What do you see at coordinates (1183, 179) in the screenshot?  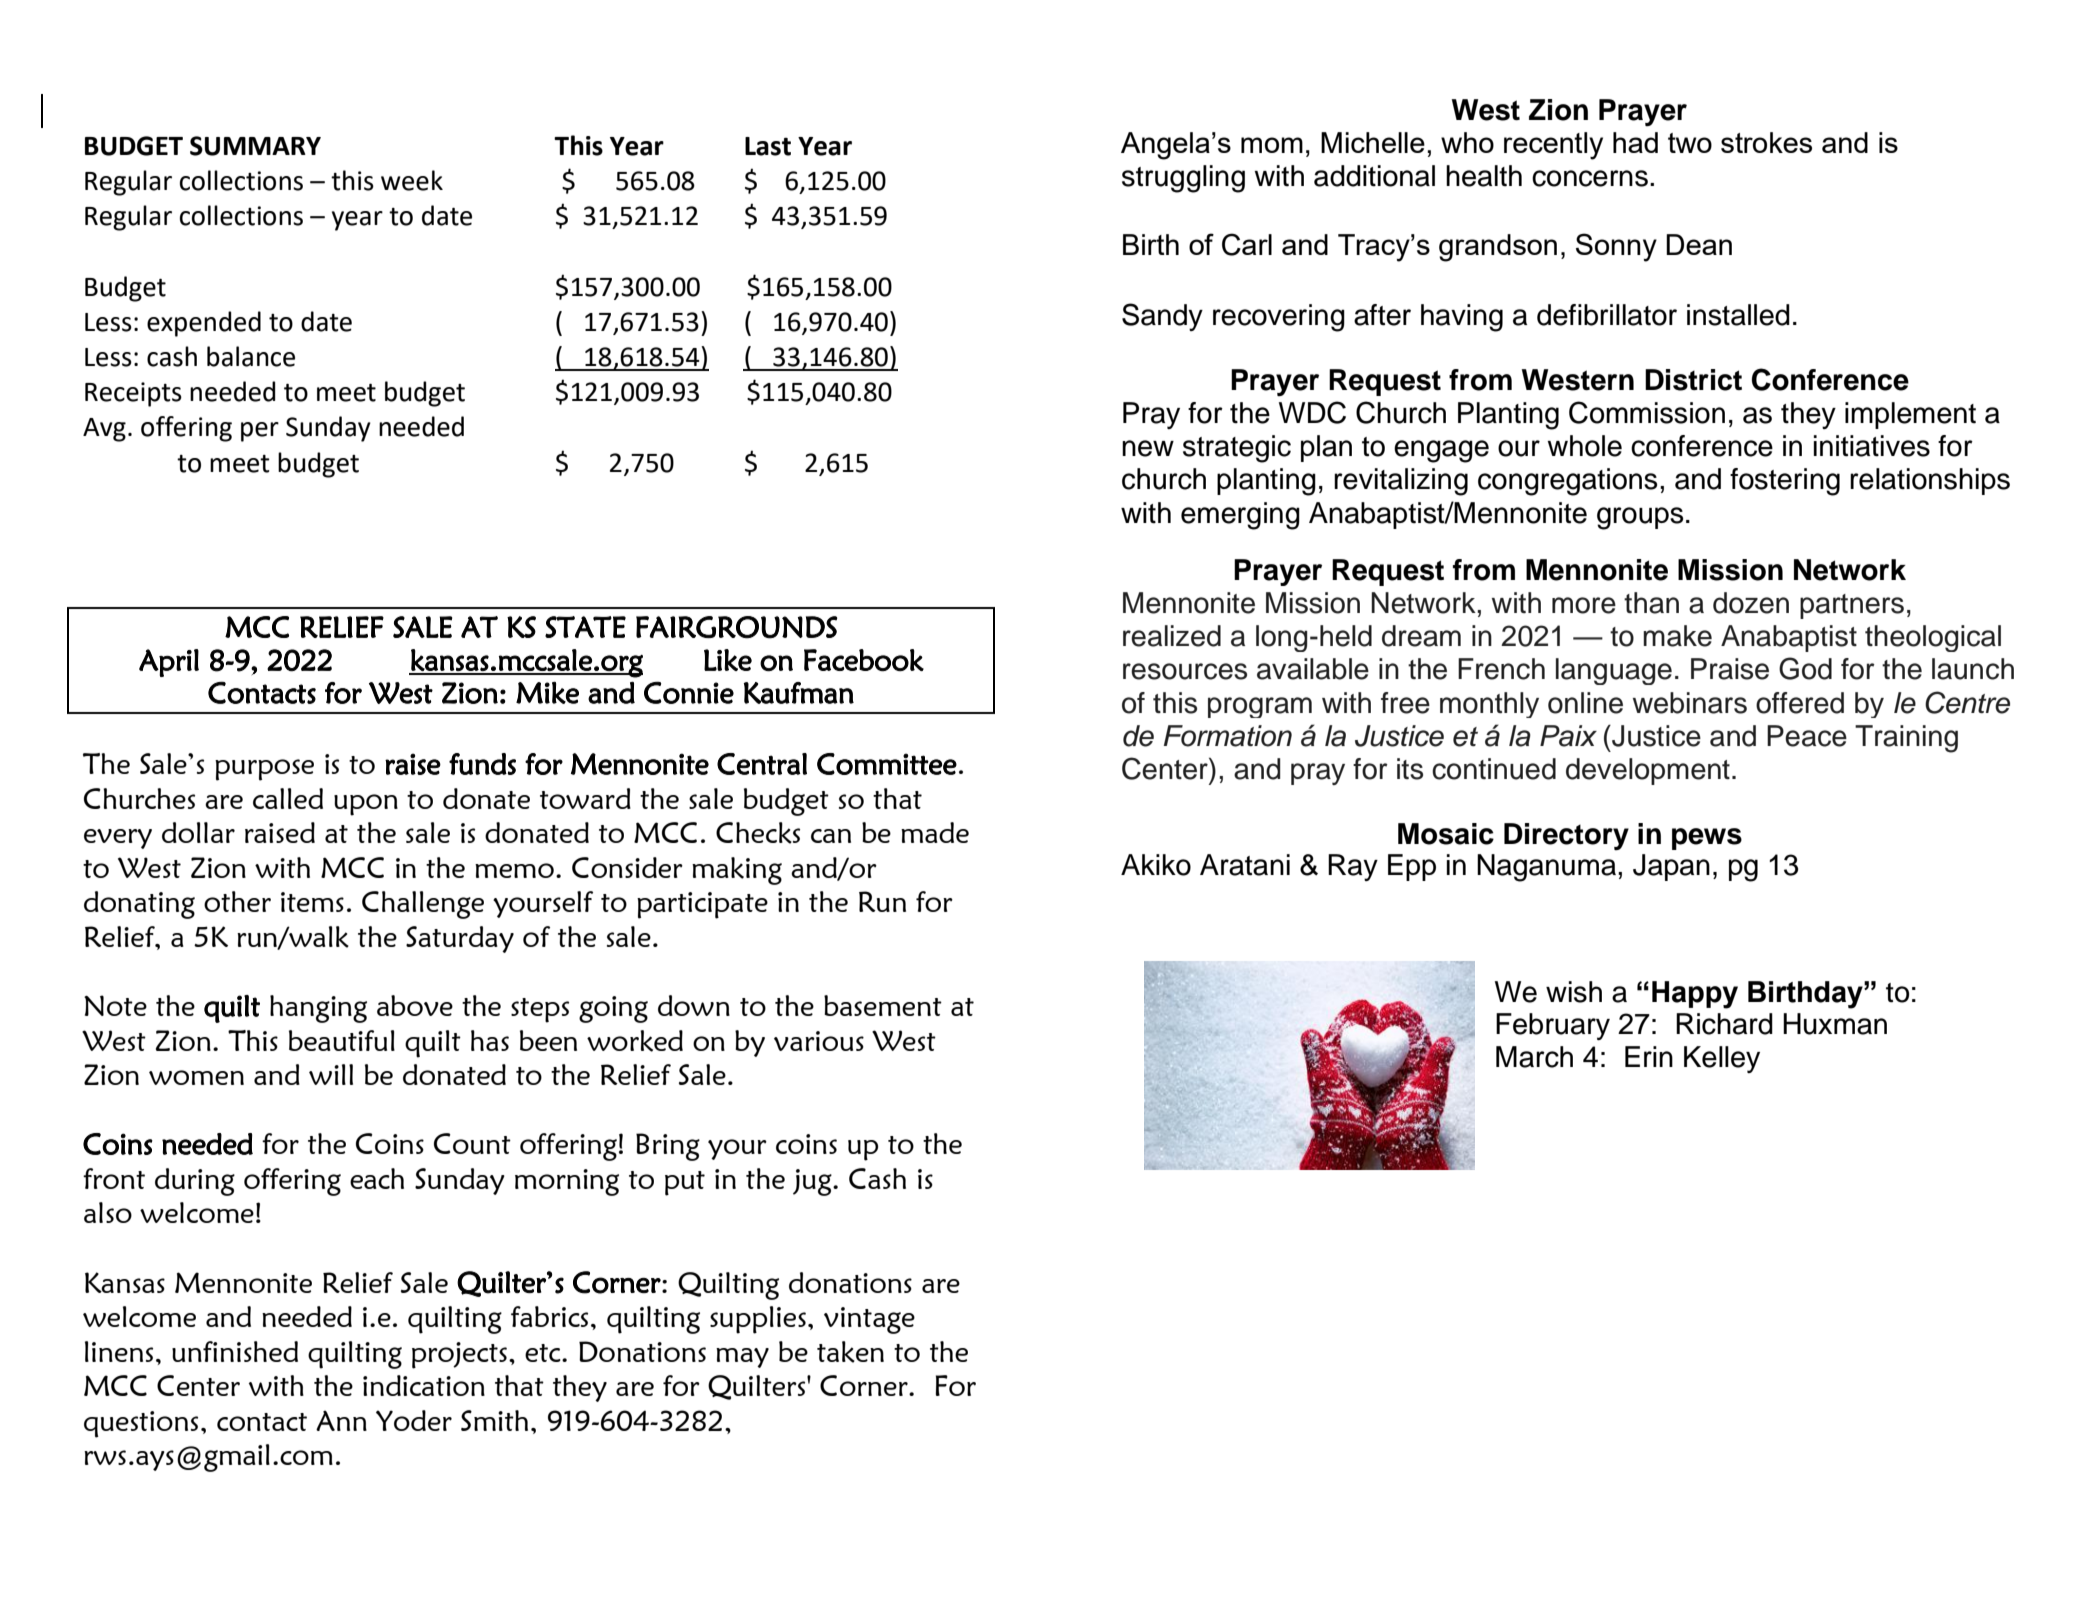 I see `struggling` at bounding box center [1183, 179].
